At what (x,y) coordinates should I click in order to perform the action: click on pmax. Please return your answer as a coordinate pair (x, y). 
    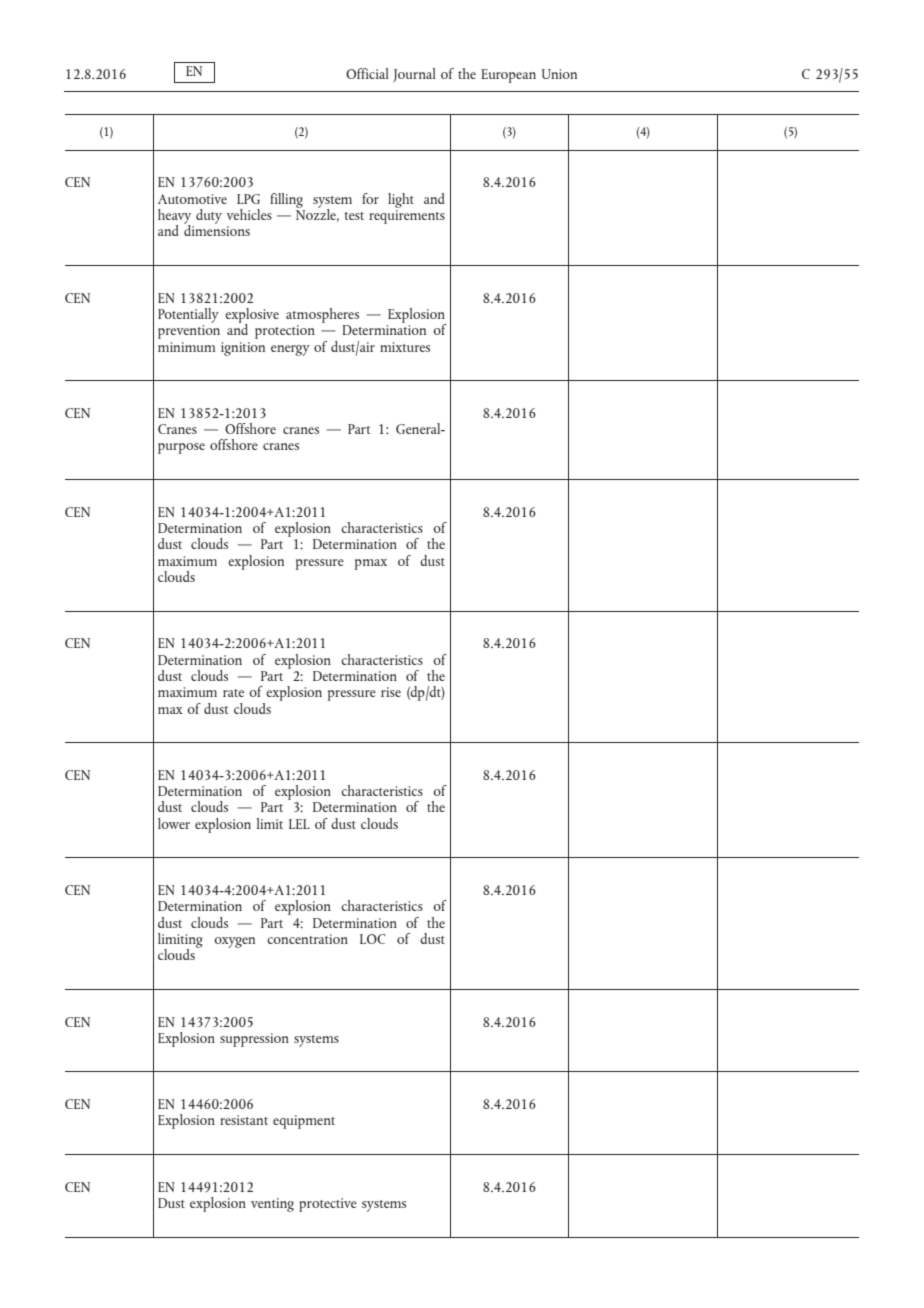
    Looking at the image, I should click on (371, 564).
